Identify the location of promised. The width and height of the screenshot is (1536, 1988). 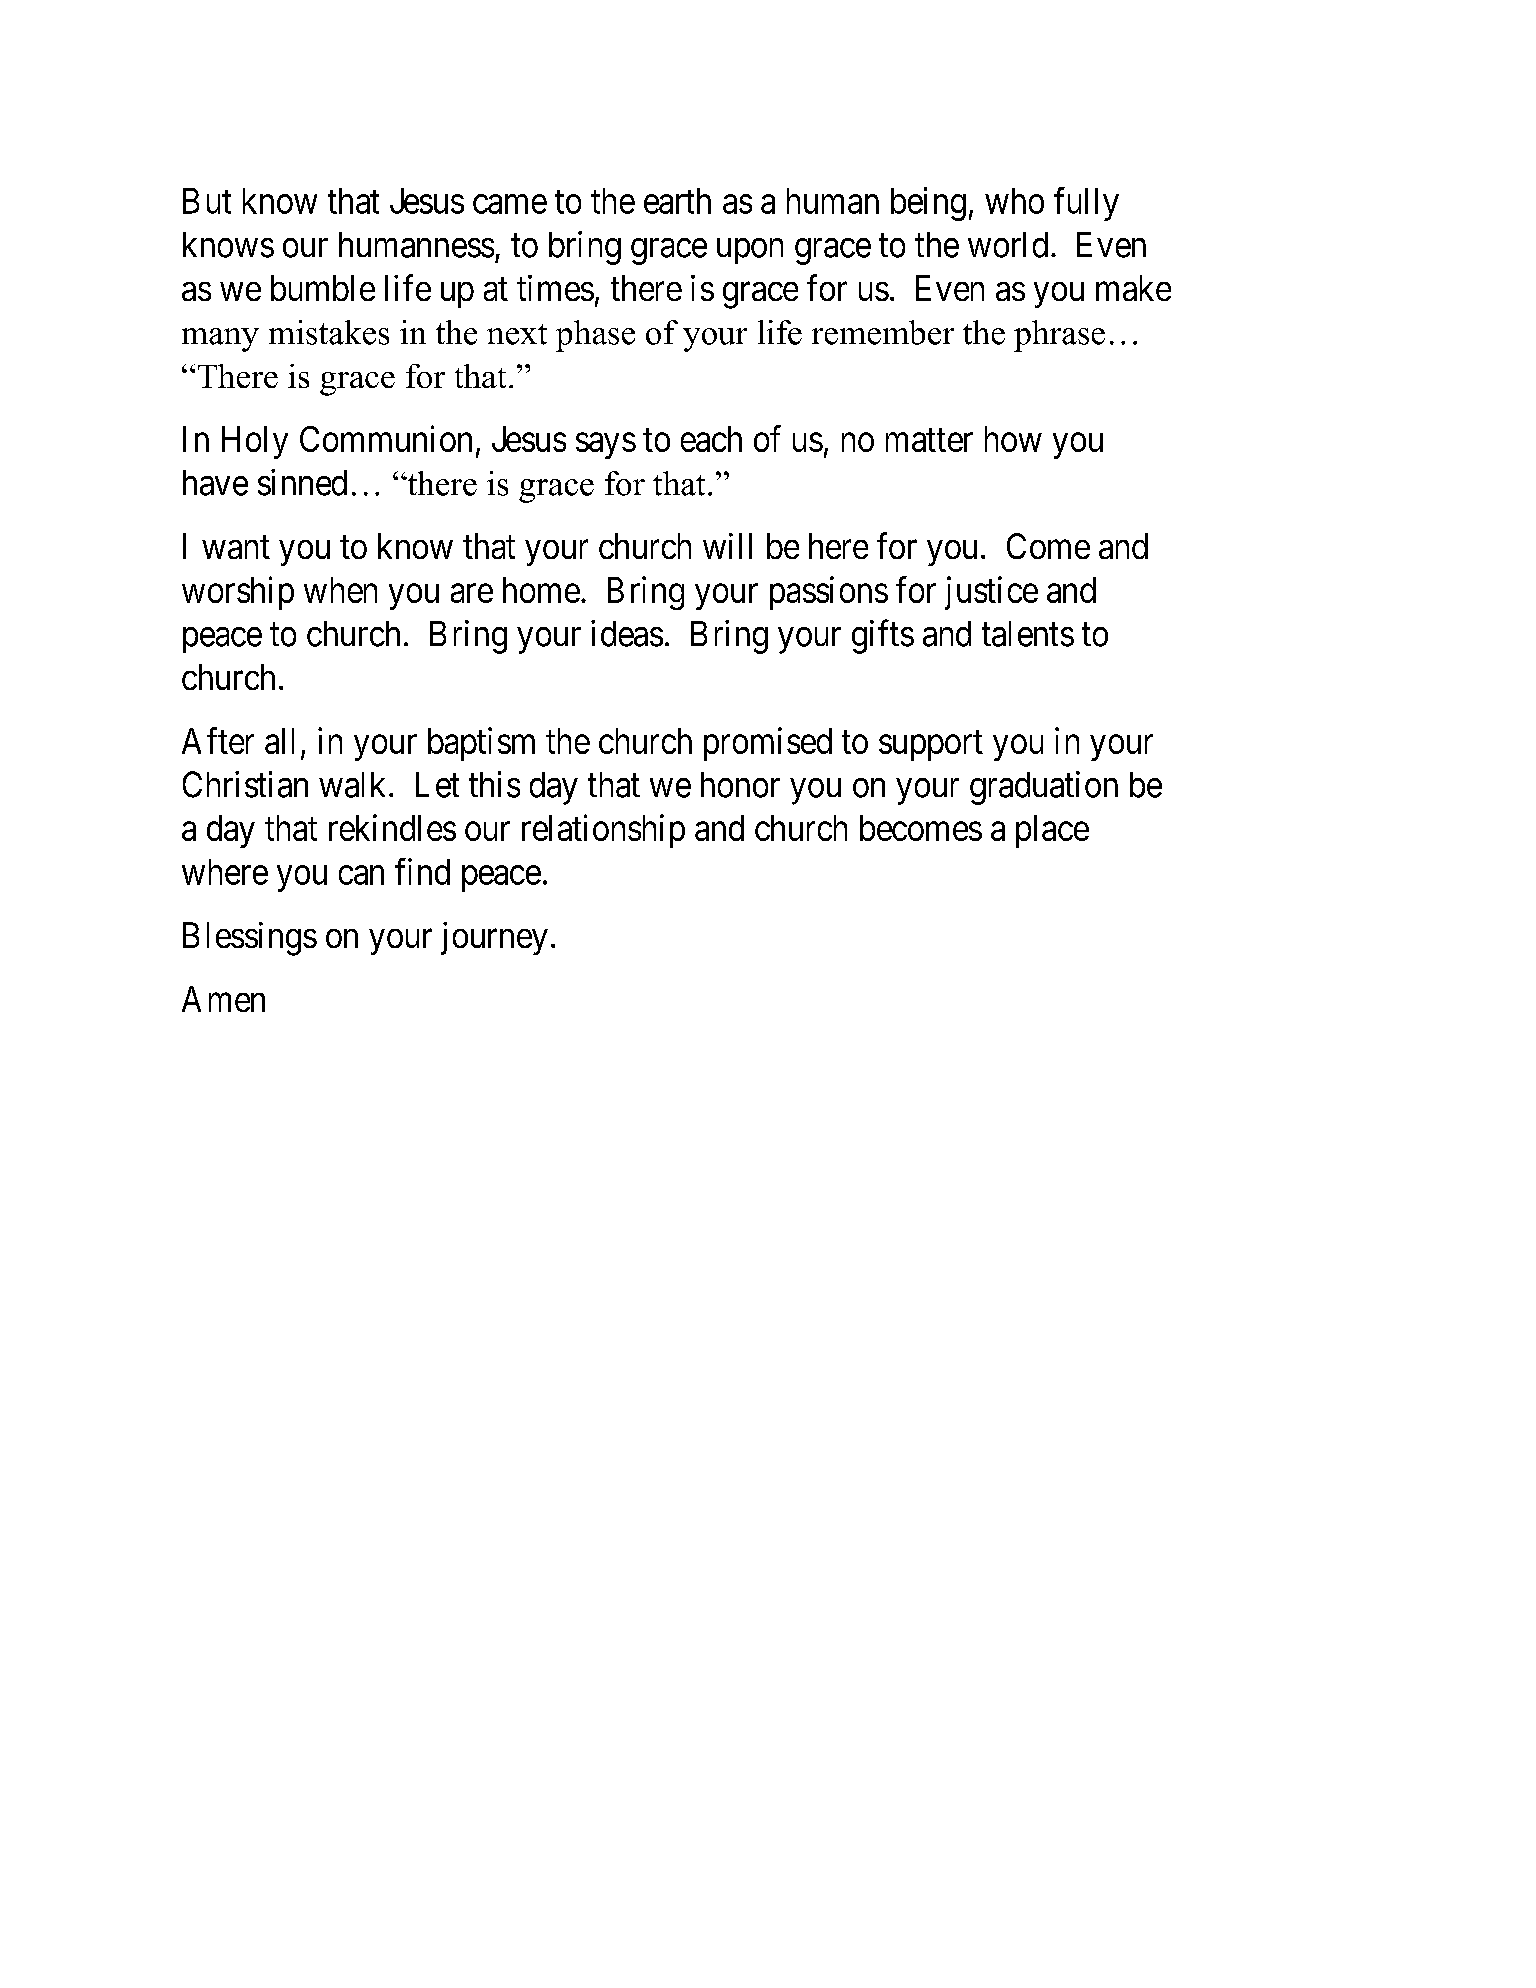
(768, 744).
